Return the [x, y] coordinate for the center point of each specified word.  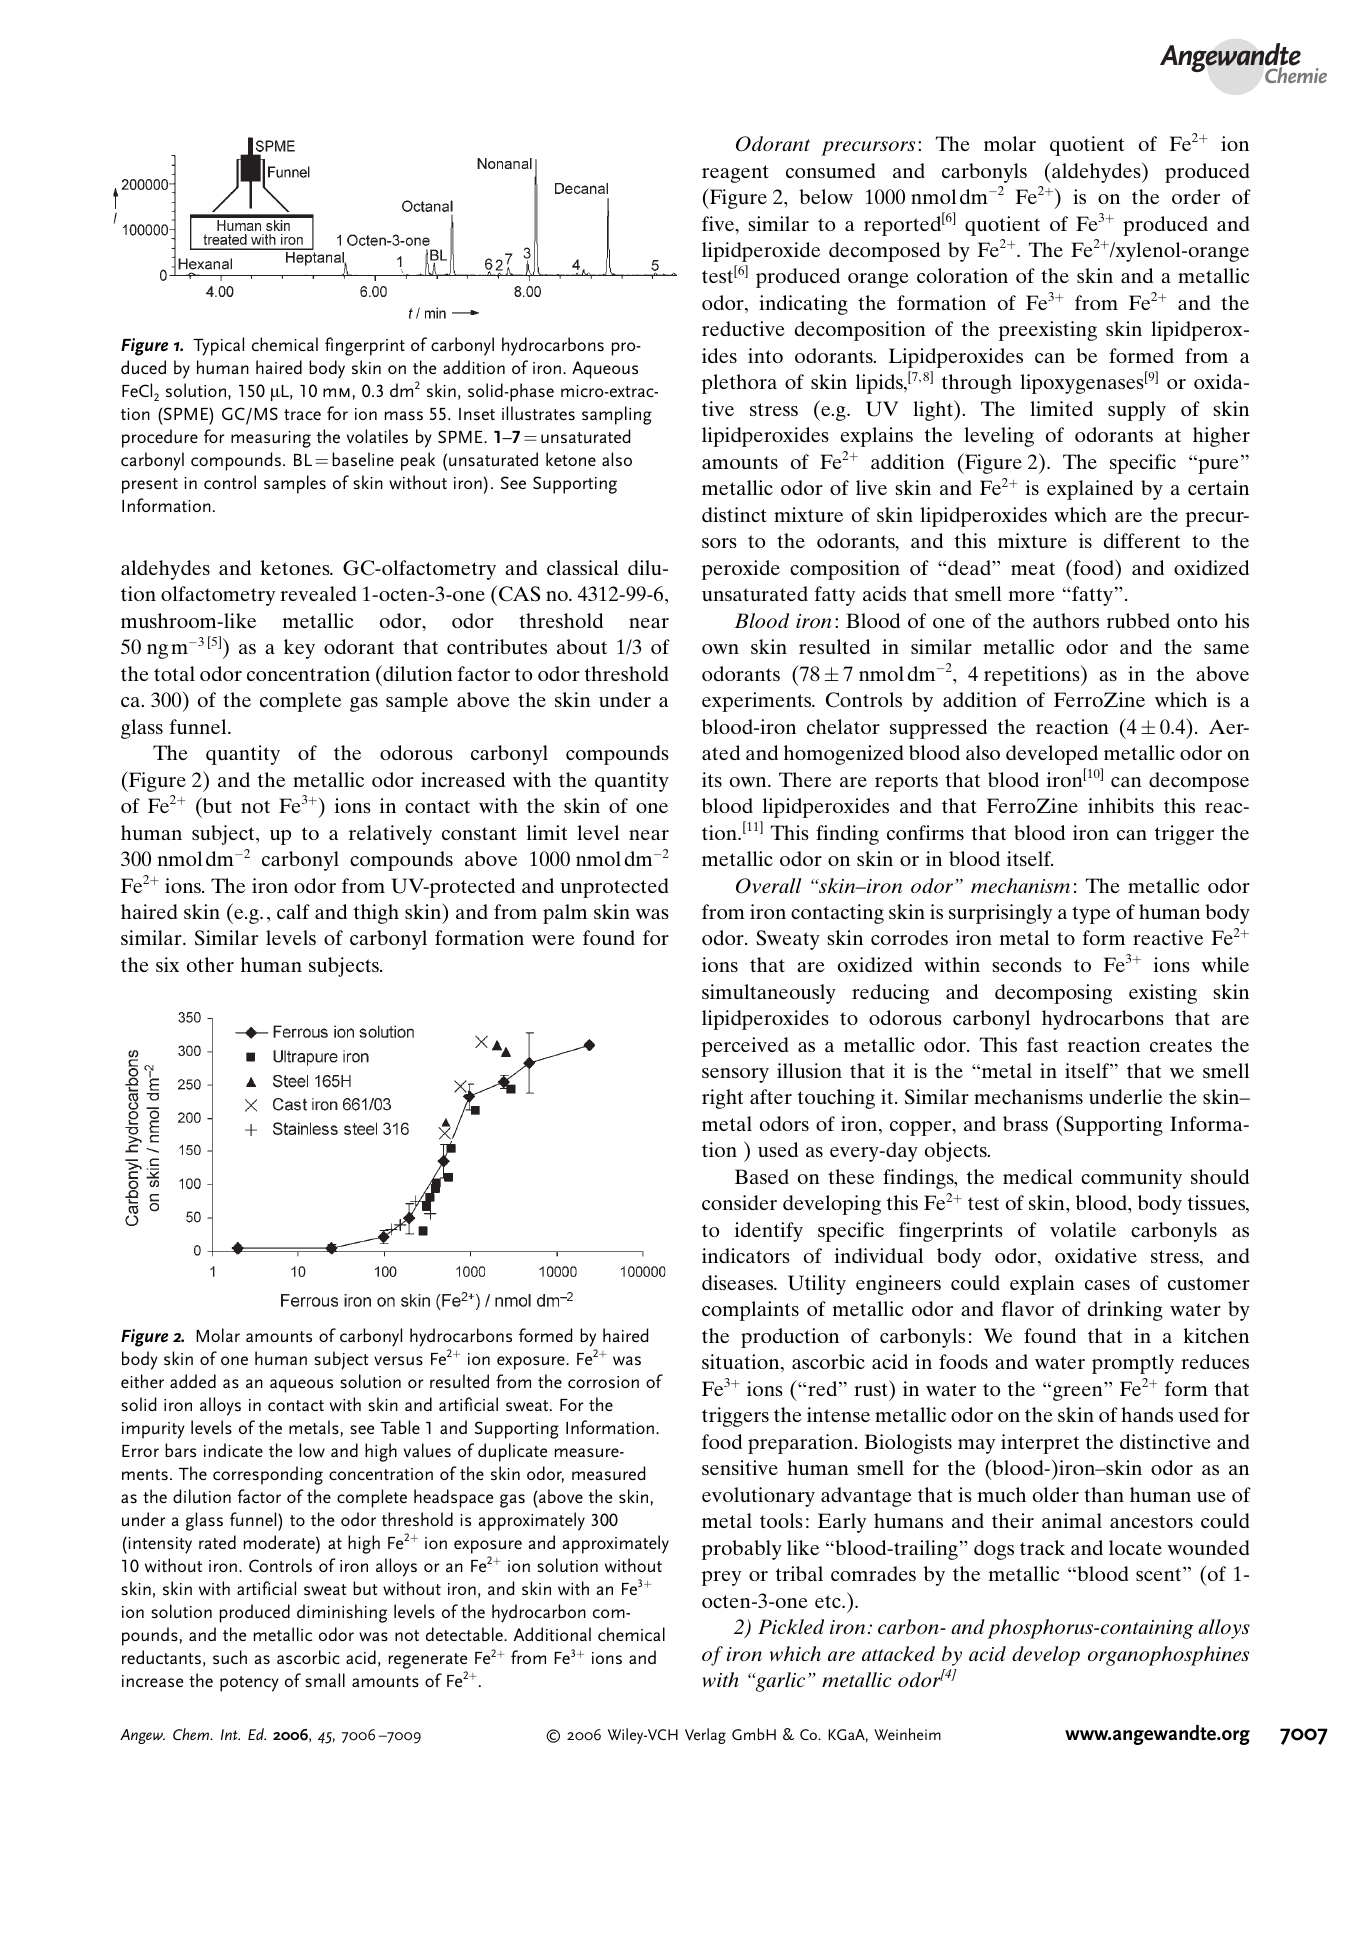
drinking [1125, 1311]
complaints [750, 1311]
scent [1160, 1574]
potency [249, 1684]
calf [293, 911]
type [1091, 915]
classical [583, 567]
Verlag [705, 1736]
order [1196, 196]
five [719, 225]
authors [1066, 620]
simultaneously [769, 994]
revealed [318, 593]
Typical [218, 346]
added [193, 1381]
